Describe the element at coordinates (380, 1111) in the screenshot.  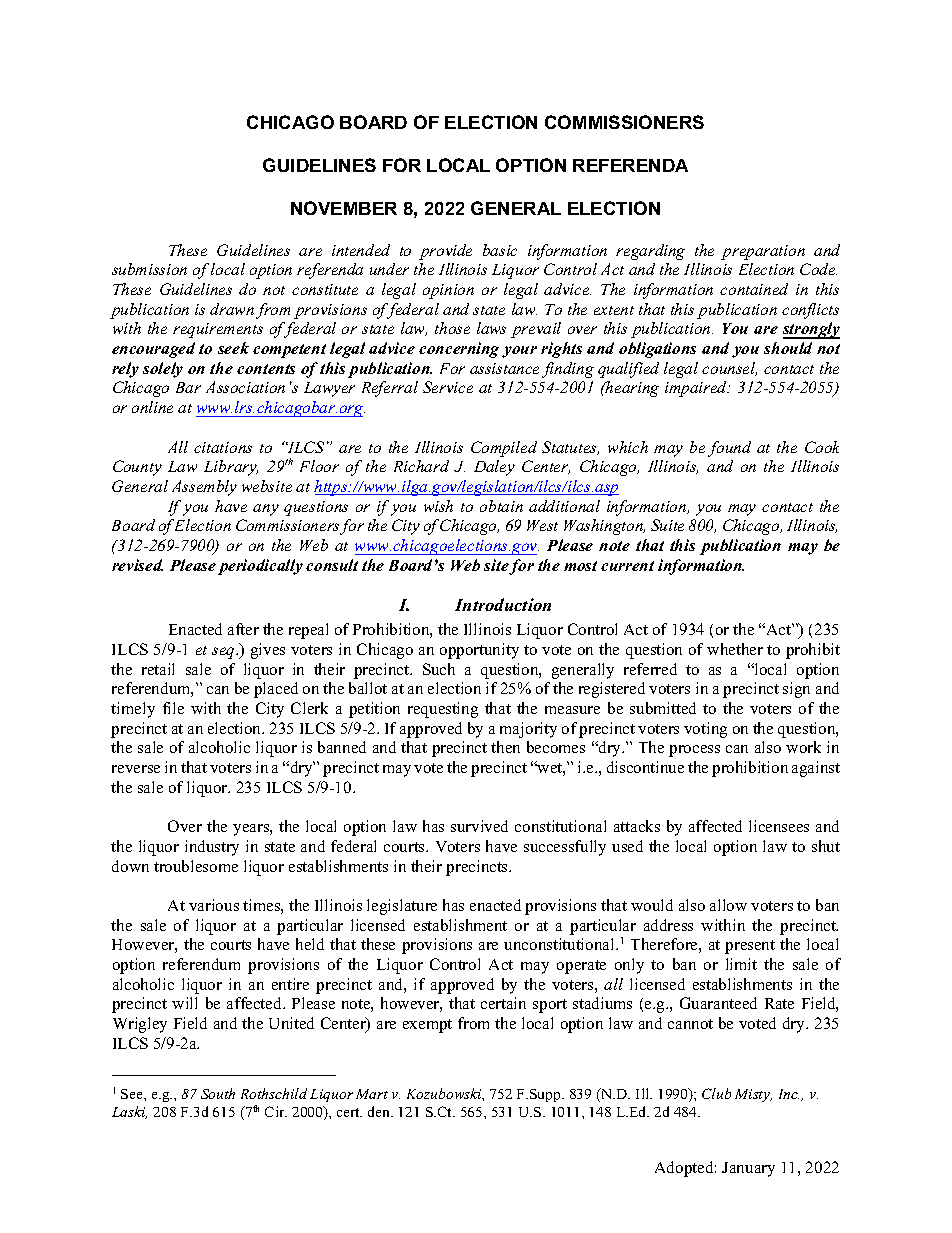
I see `den` at that location.
